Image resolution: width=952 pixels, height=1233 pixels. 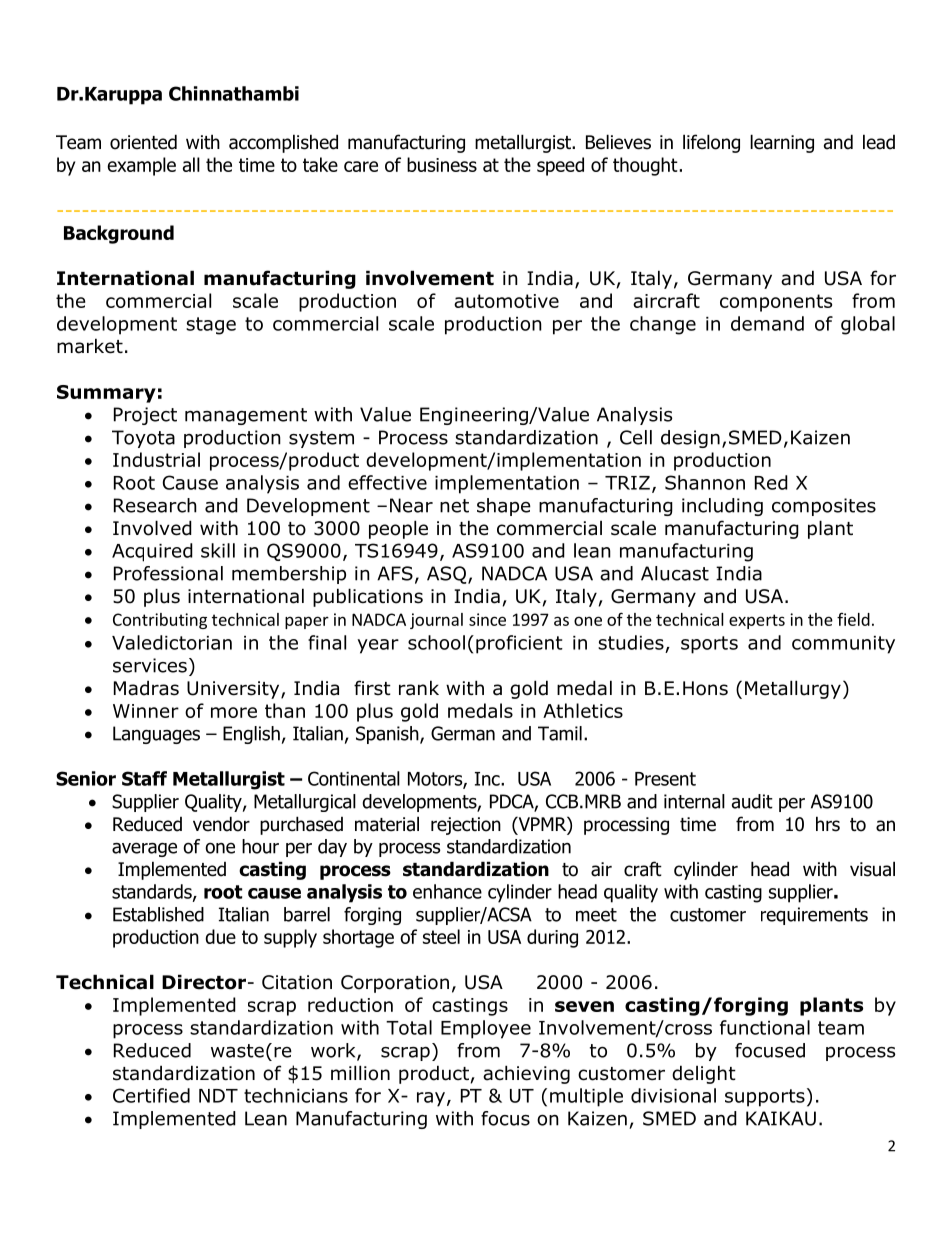 I want to click on business, so click(x=442, y=164).
